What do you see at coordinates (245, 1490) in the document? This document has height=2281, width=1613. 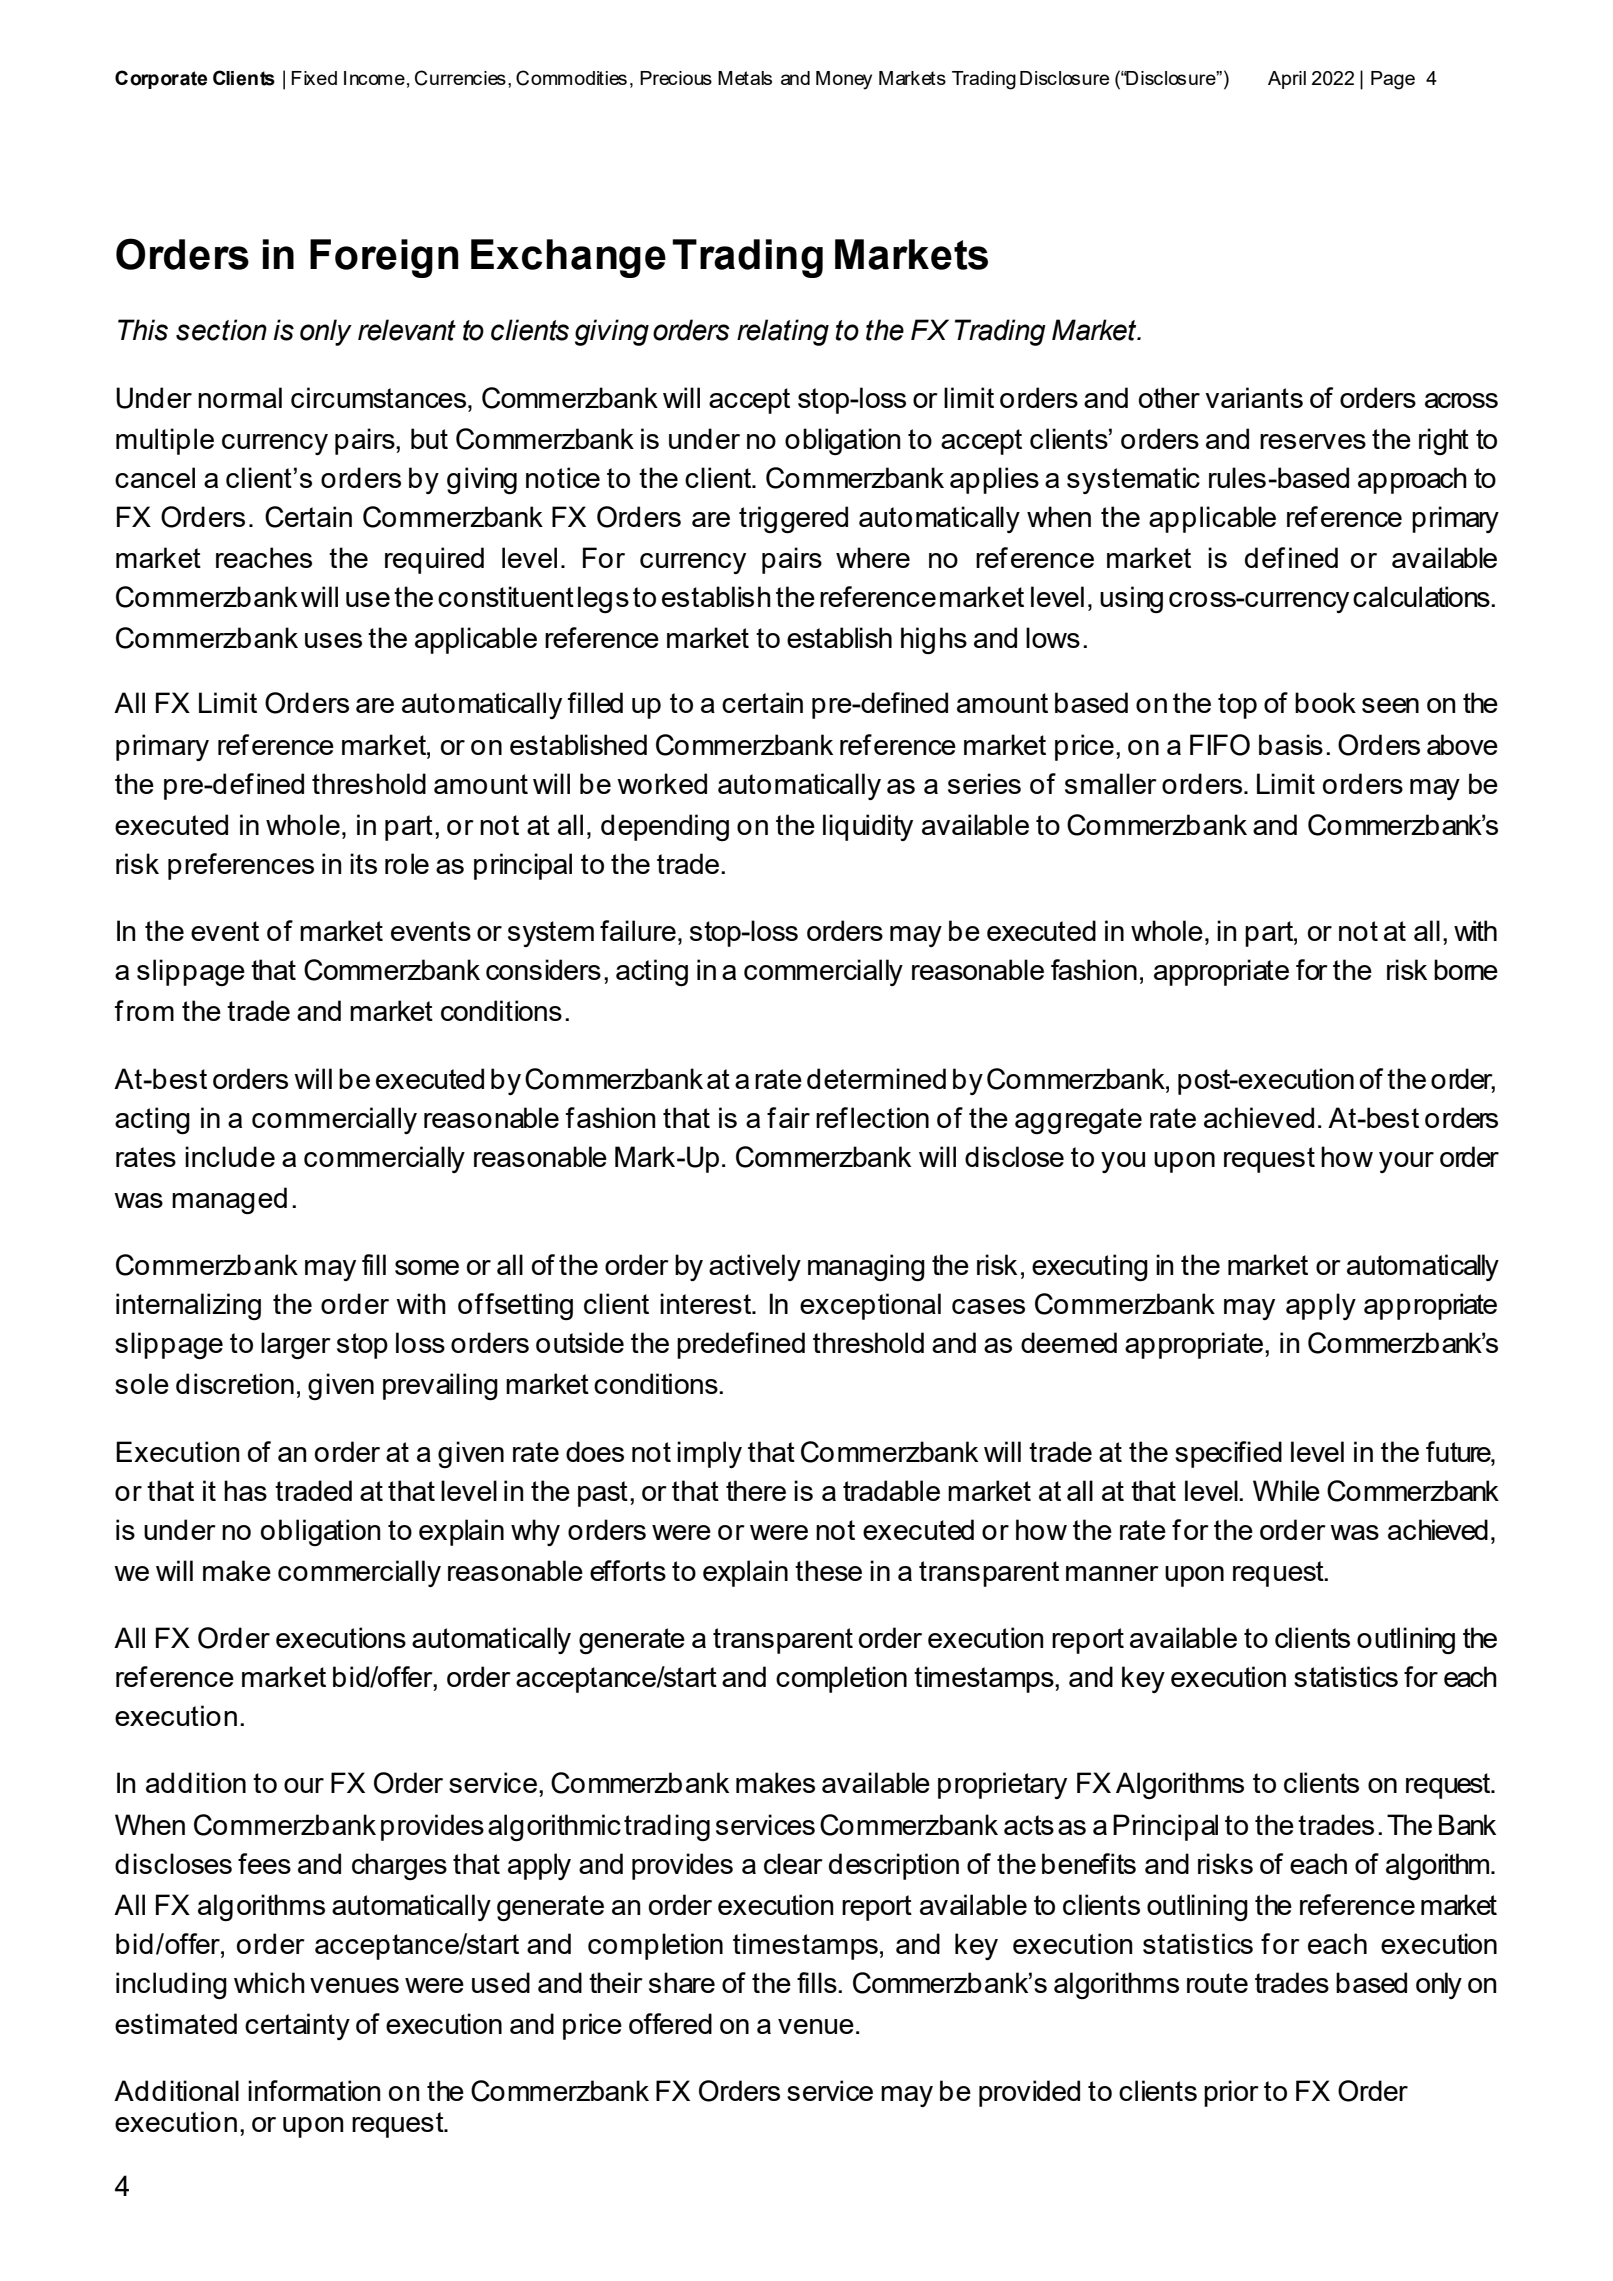 I see `has` at bounding box center [245, 1490].
